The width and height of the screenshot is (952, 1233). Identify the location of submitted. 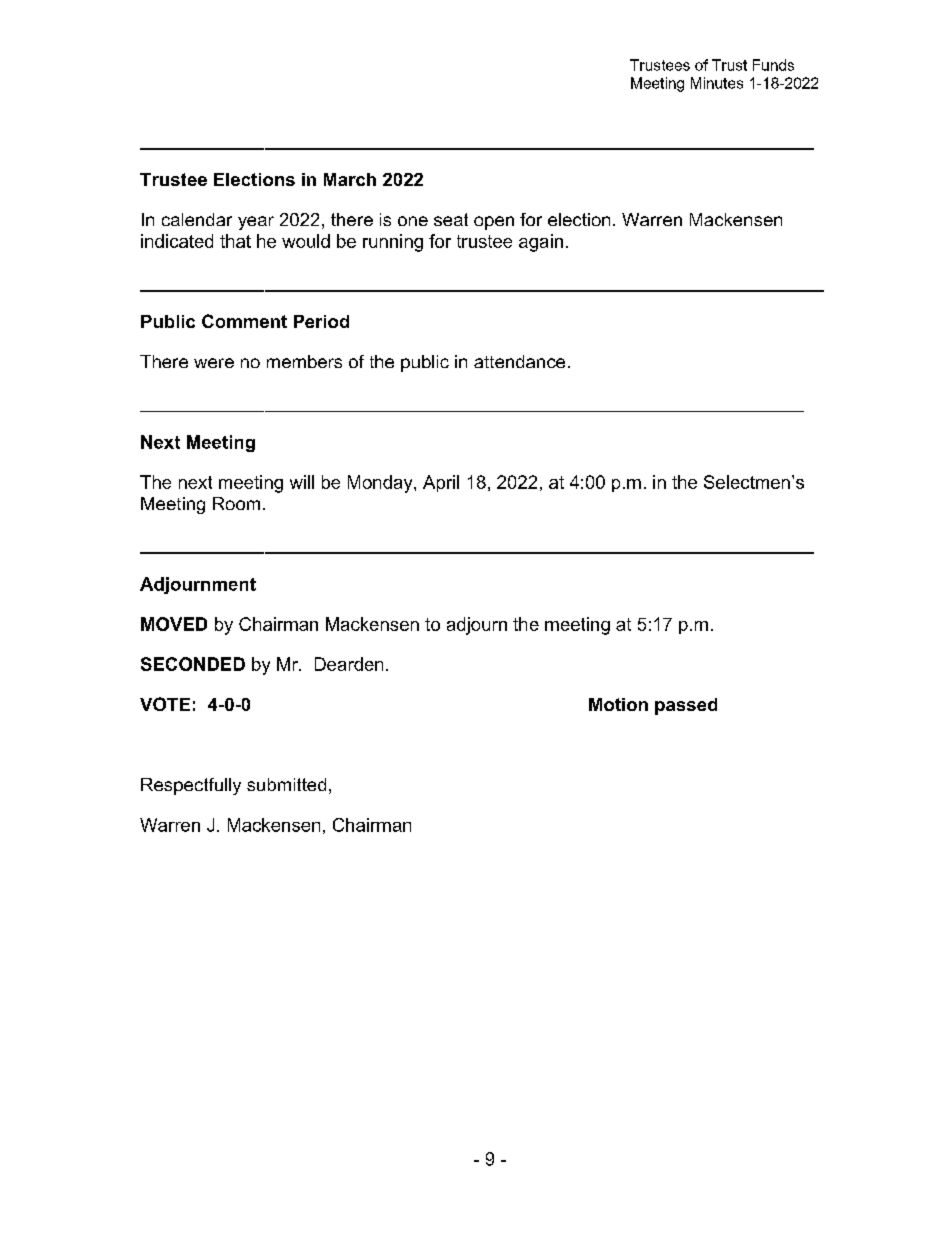
(286, 784).
